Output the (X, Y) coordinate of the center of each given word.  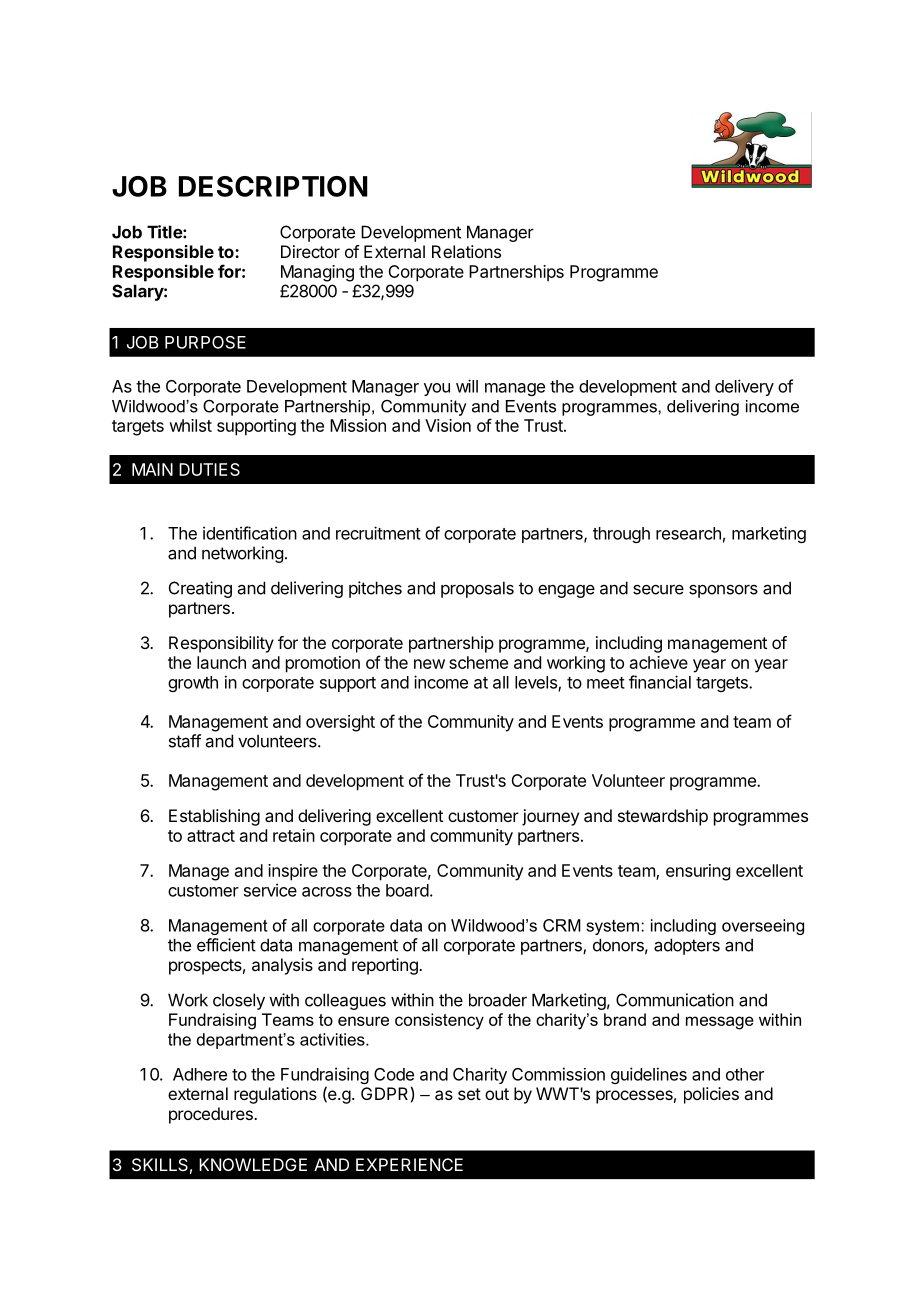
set (469, 1094)
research (688, 533)
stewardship (663, 817)
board (407, 890)
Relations (466, 251)
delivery (744, 387)
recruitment (378, 533)
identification (250, 533)
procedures (212, 1115)
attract (211, 836)
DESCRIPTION (273, 186)
